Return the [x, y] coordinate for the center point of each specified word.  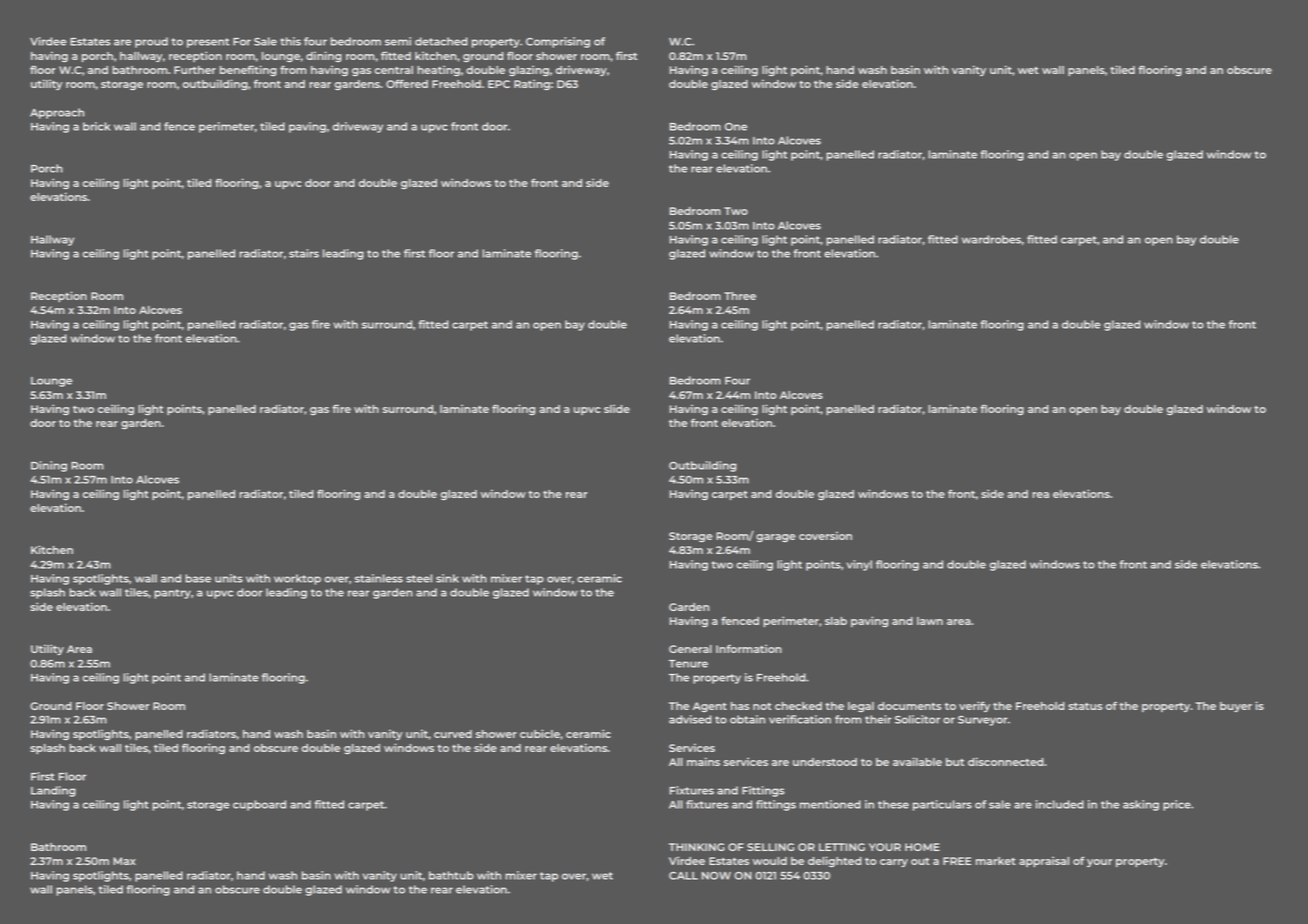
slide [617, 408]
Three [740, 296]
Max [124, 861]
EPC [499, 84]
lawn [930, 621]
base [198, 578]
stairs [304, 253]
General [690, 649]
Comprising [558, 42]
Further [195, 70]
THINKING [696, 847]
